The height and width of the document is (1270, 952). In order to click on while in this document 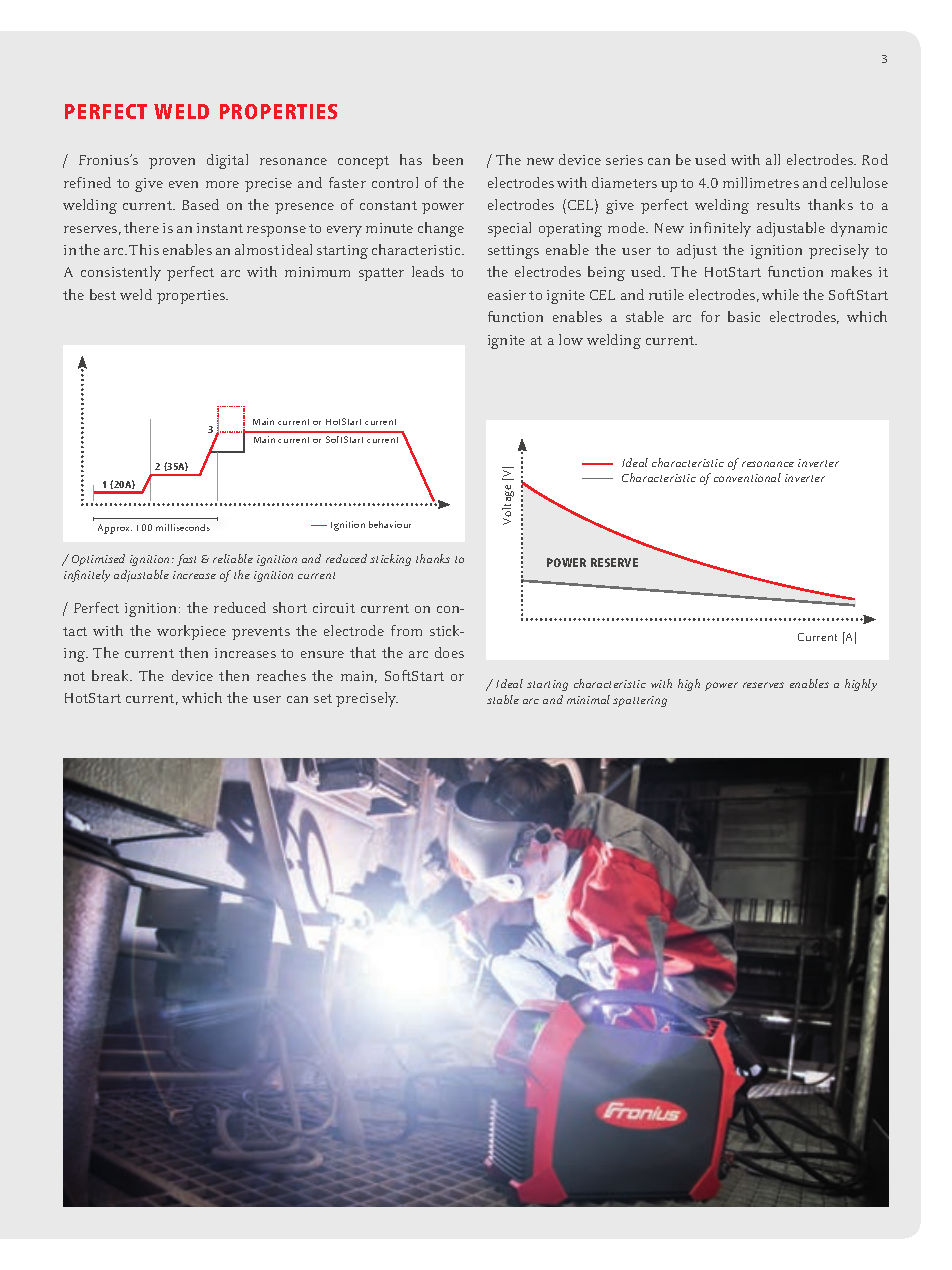, I will do `click(780, 294)`.
